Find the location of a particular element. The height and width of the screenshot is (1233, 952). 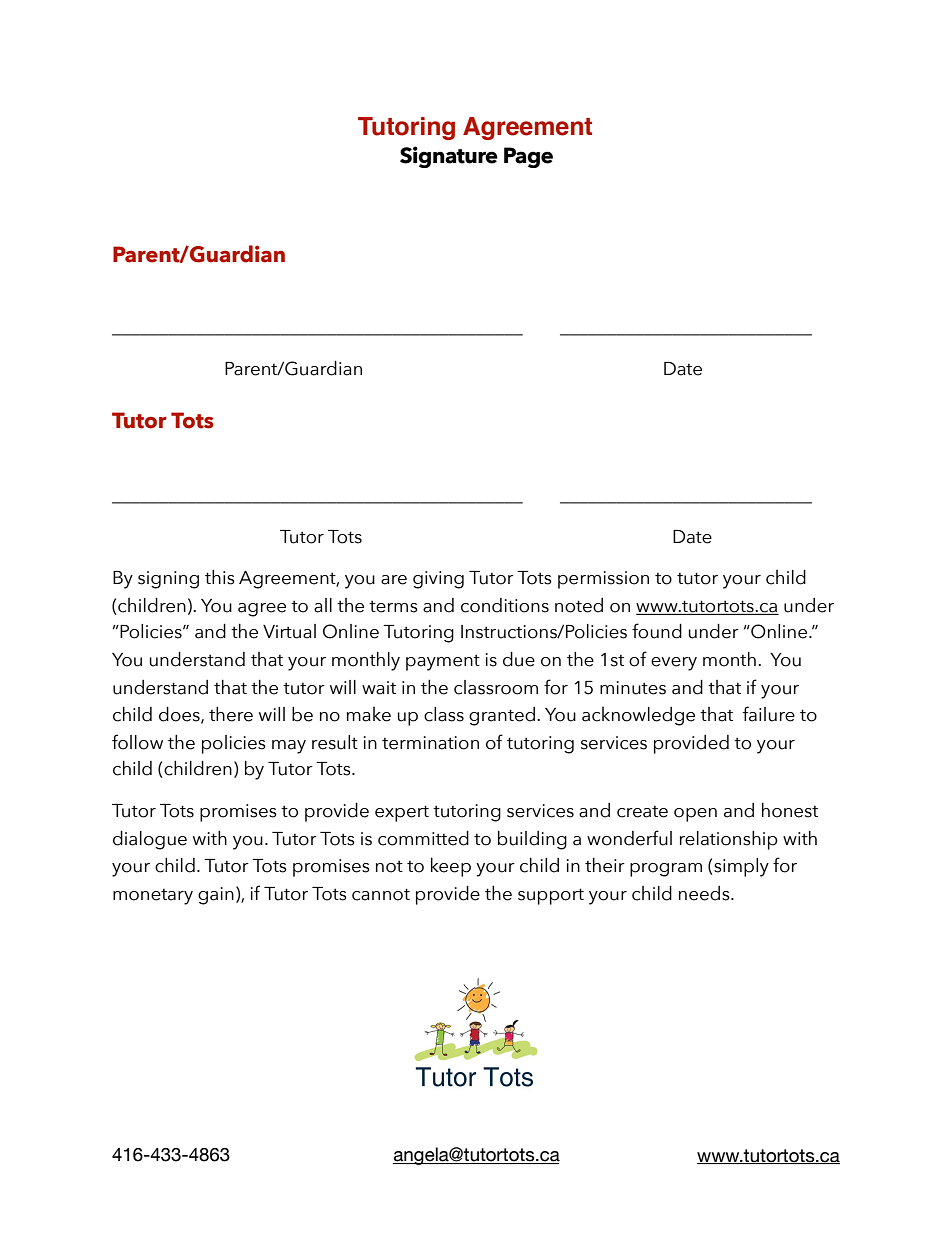

giving is located at coordinates (438, 580).
